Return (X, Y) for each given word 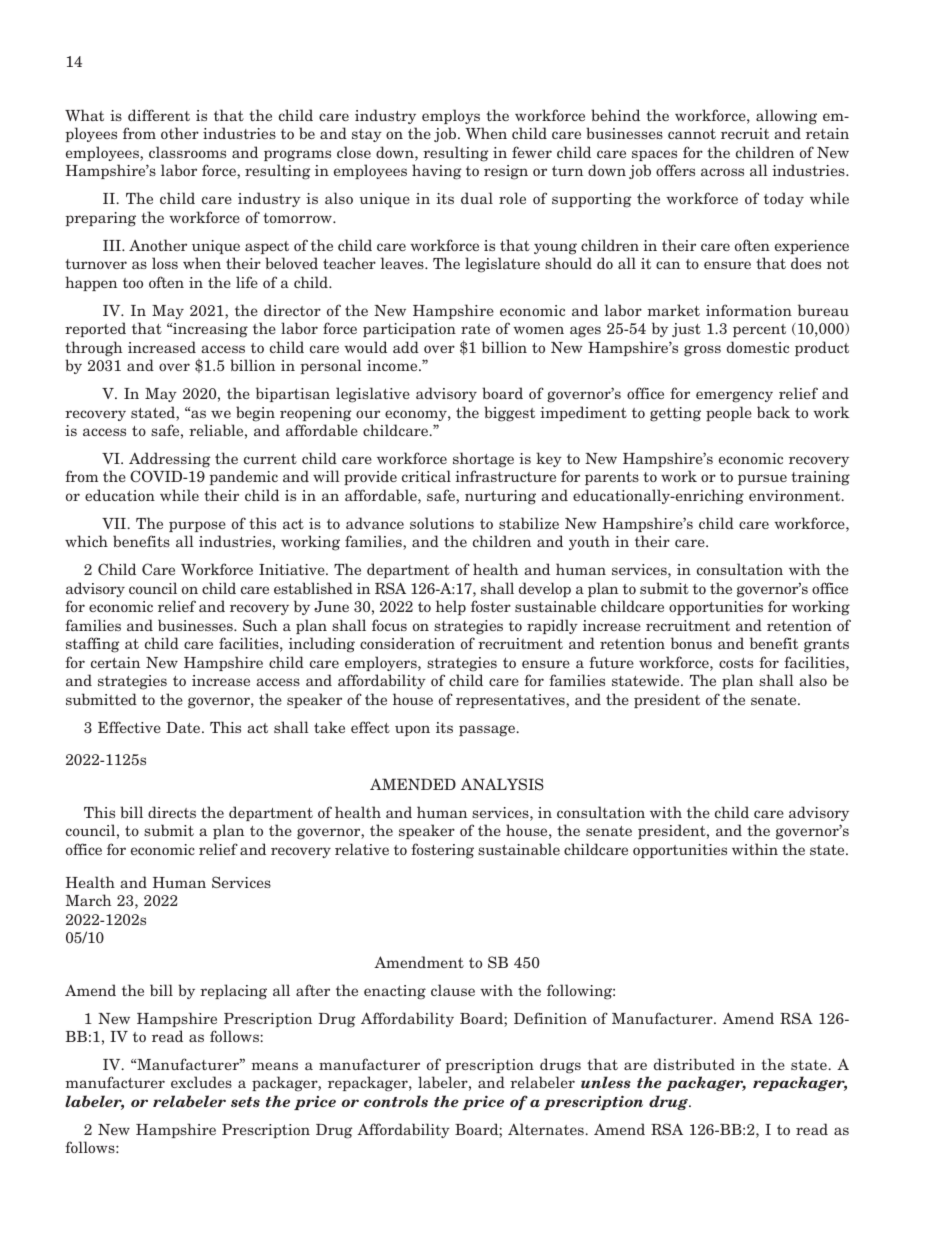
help (451, 607)
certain (115, 662)
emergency (734, 397)
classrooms (187, 152)
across (722, 172)
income (393, 365)
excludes (201, 1082)
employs (451, 116)
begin (255, 414)
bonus (691, 643)
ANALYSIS (502, 784)
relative (362, 849)
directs (172, 812)
